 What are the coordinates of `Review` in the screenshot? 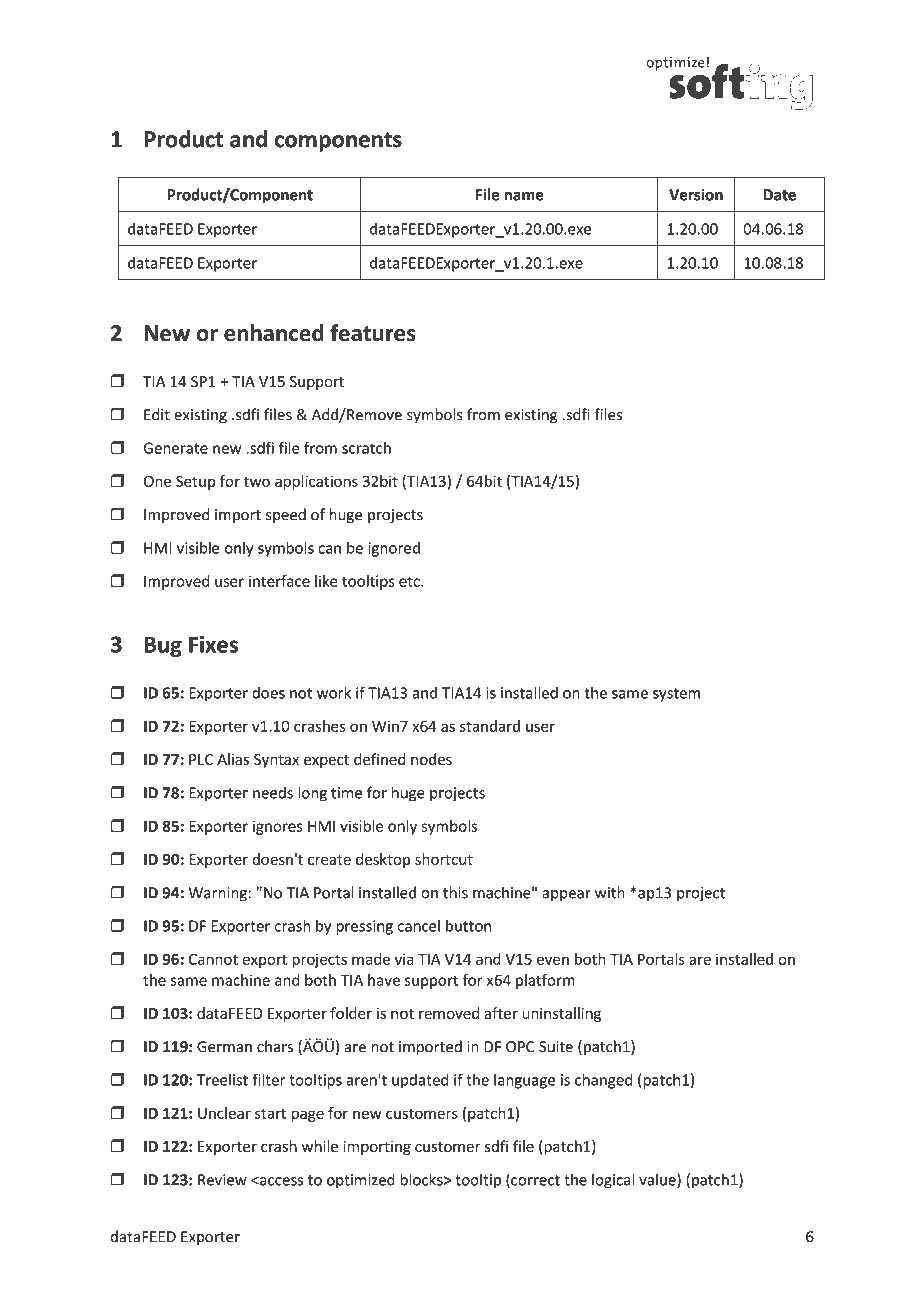 It's located at (222, 1180).
